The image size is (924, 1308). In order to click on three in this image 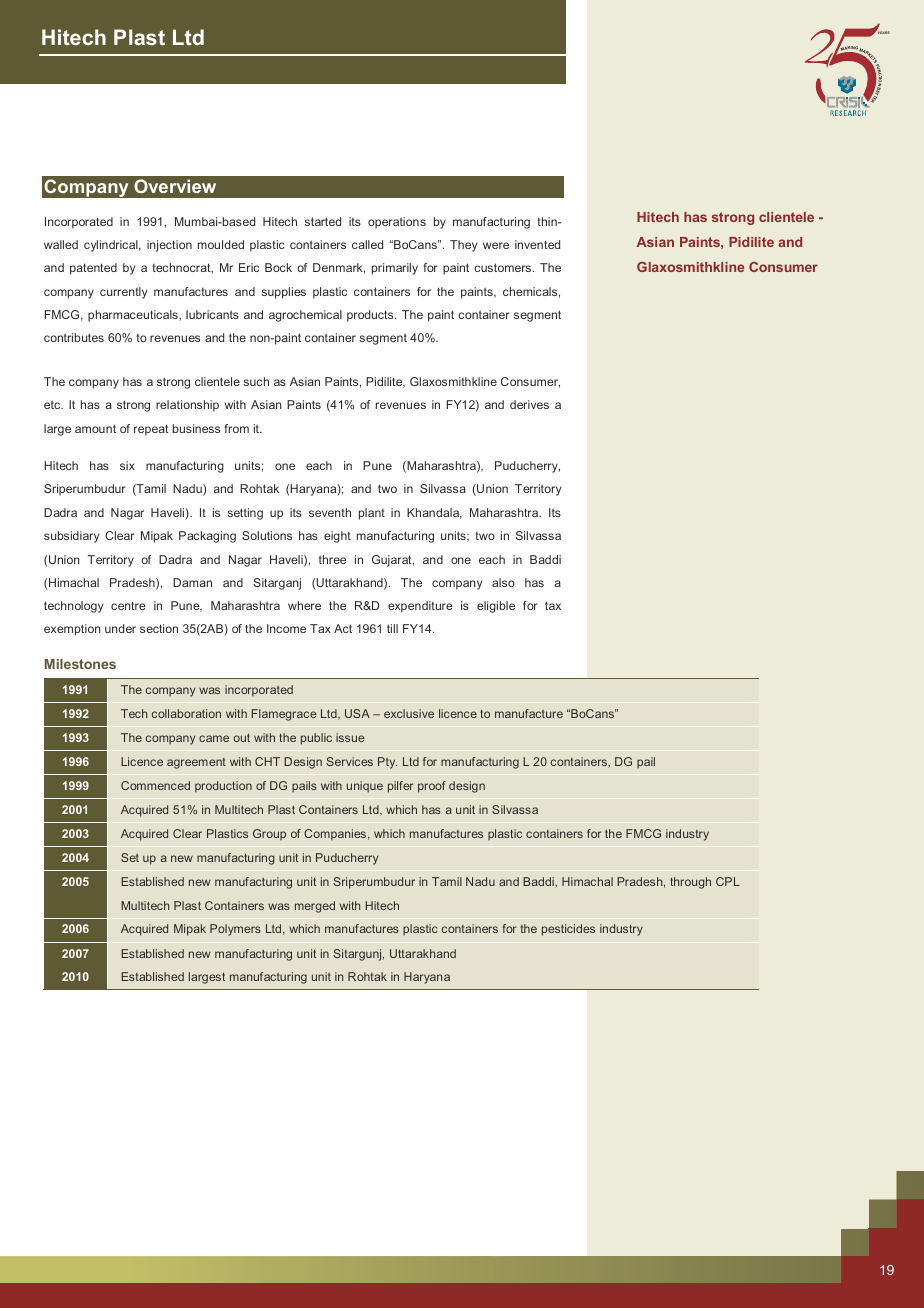, I will do `click(332, 559)`.
